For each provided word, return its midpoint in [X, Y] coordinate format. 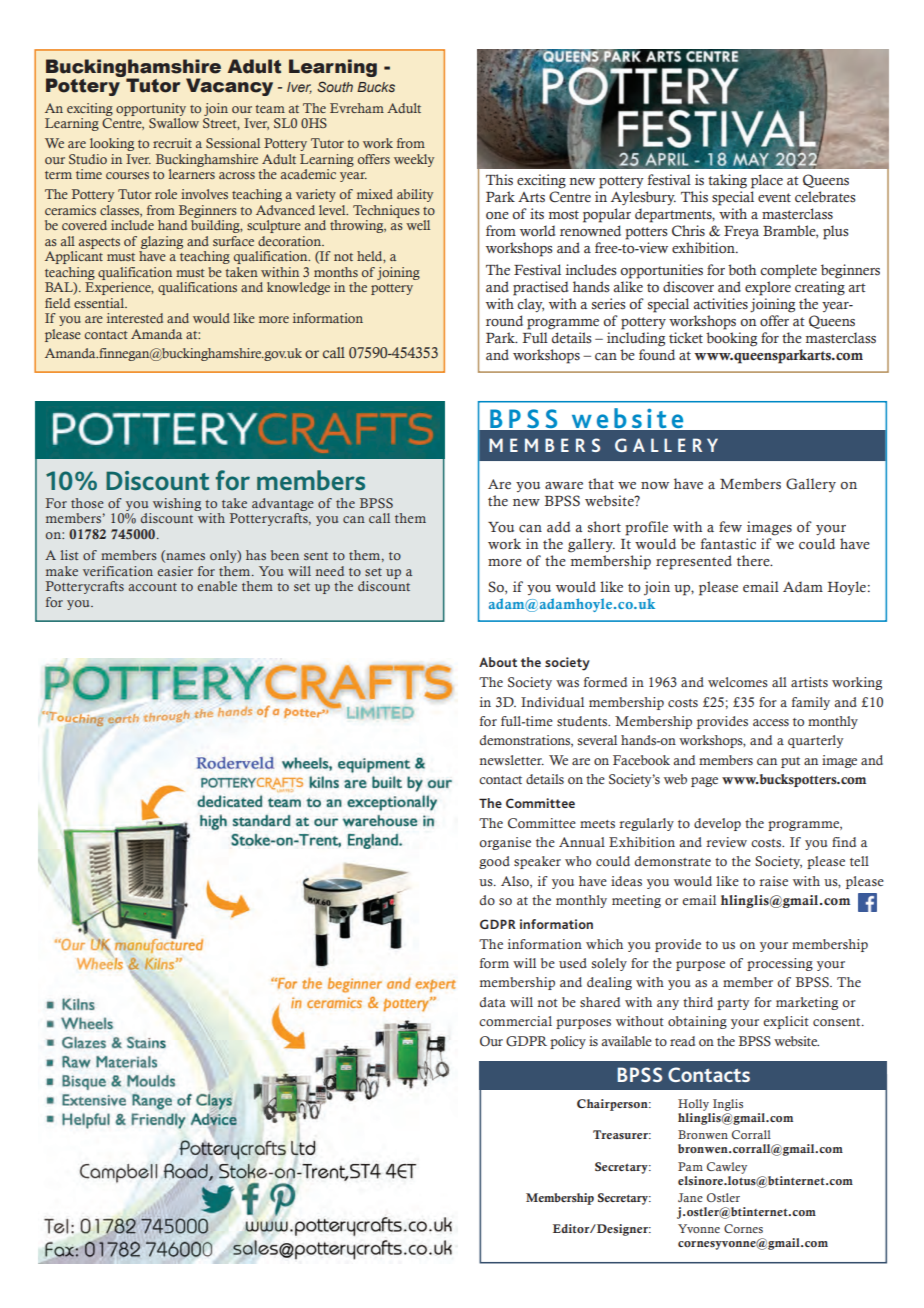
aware [564, 485]
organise [505, 843]
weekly [414, 160]
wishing [177, 504]
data [493, 1002]
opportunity [151, 109]
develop [717, 824]
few [730, 526]
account [153, 587]
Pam [690, 1166]
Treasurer [621, 1134]
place [767, 181]
